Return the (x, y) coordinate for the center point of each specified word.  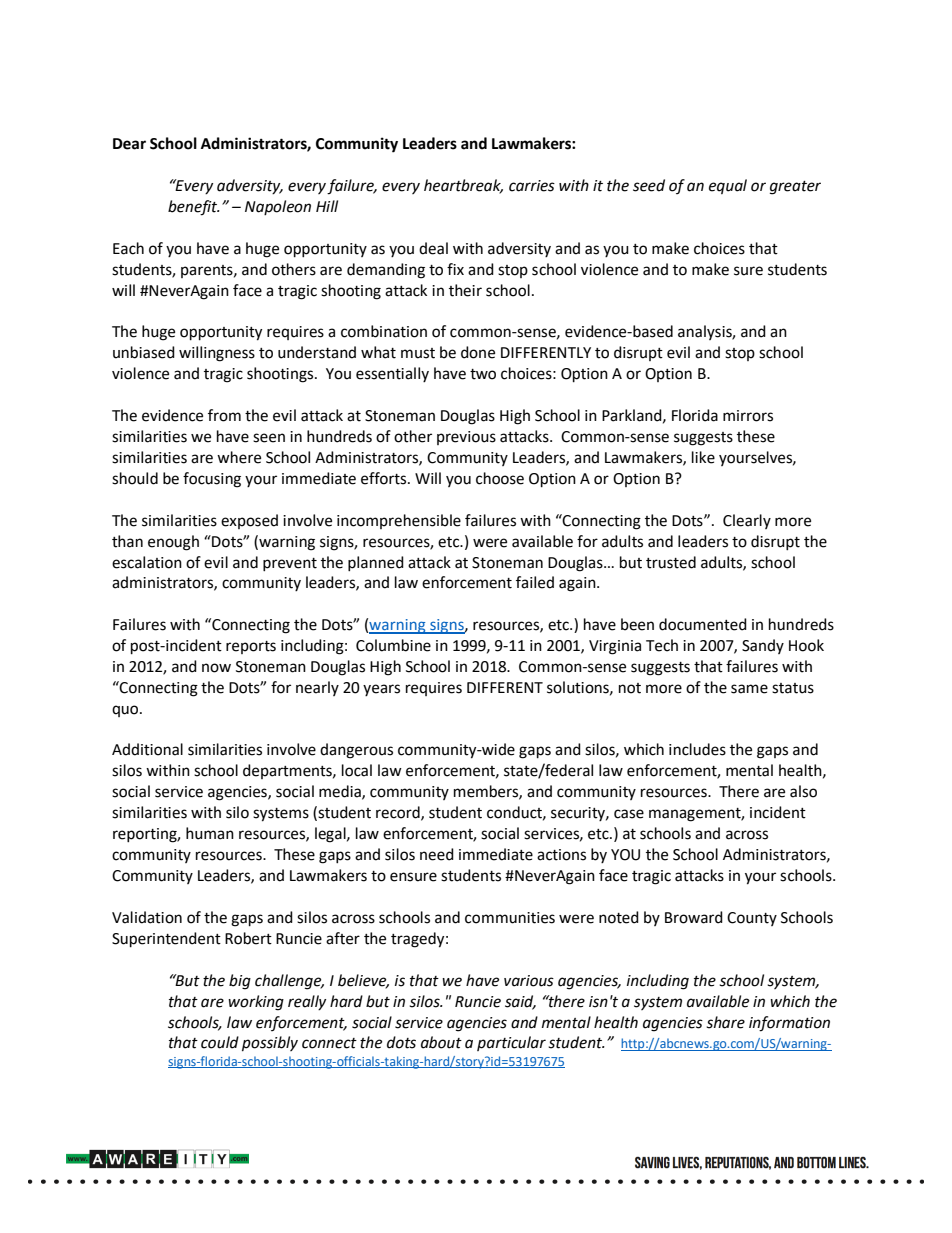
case (629, 814)
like (703, 457)
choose (500, 478)
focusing (212, 480)
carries (532, 186)
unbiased (144, 352)
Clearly (747, 521)
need (437, 854)
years (381, 690)
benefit (194, 208)
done (478, 352)
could (220, 1042)
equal (728, 186)
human (210, 833)
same (749, 689)
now (216, 668)
